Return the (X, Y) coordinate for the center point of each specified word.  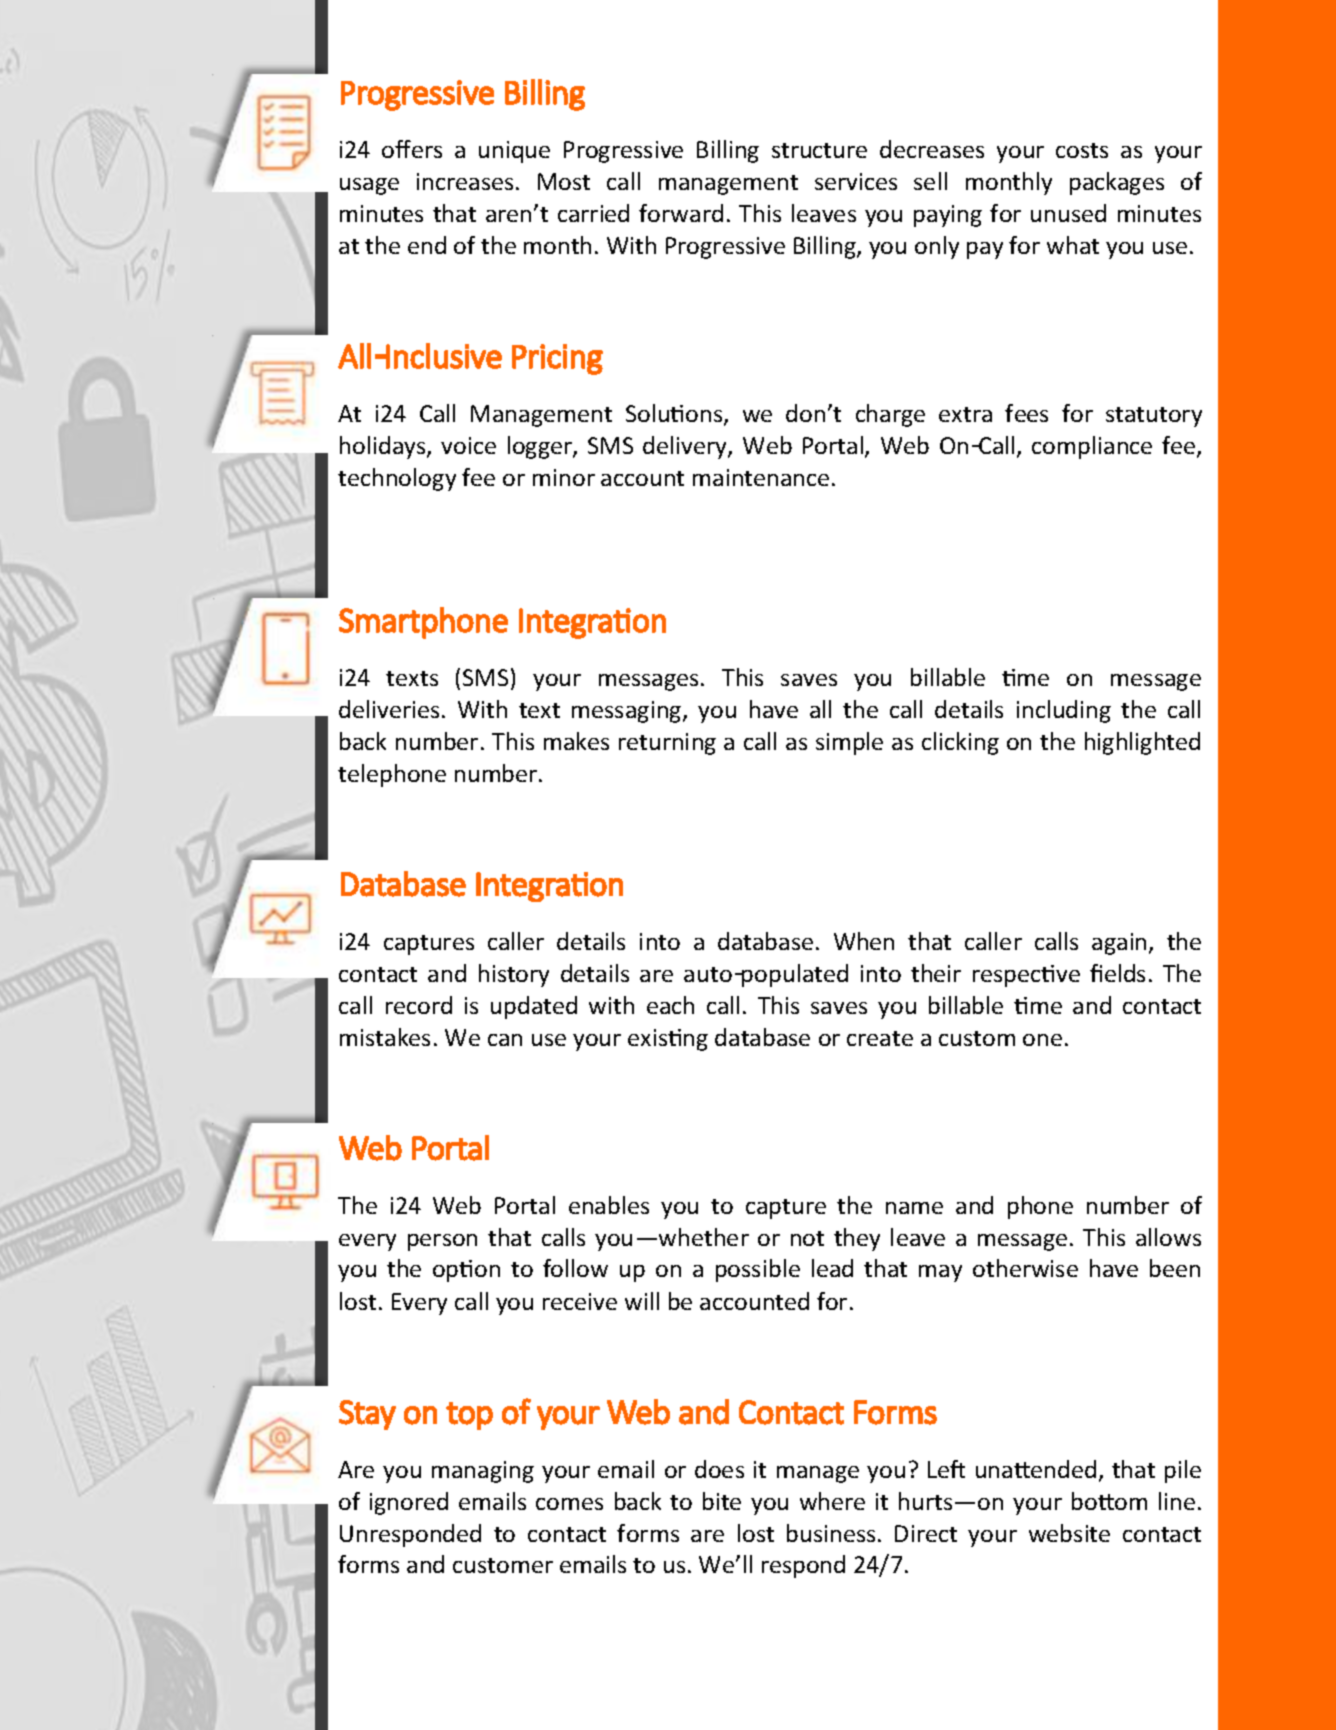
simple (849, 743)
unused (1068, 213)
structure (819, 150)
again (1119, 944)
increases (465, 181)
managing (483, 1472)
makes (576, 741)
